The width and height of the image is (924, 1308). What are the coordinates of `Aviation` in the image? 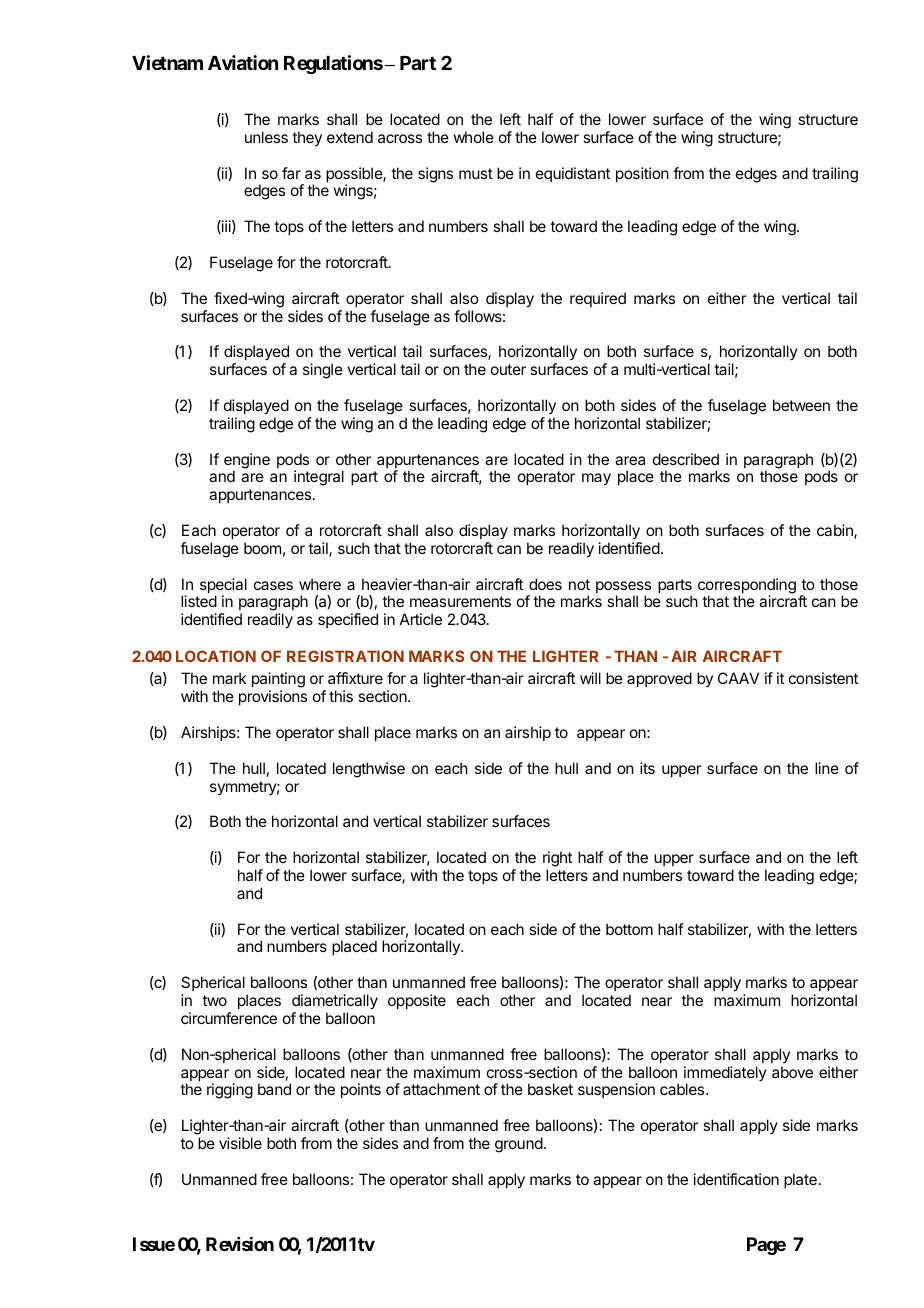 It's located at (243, 62).
